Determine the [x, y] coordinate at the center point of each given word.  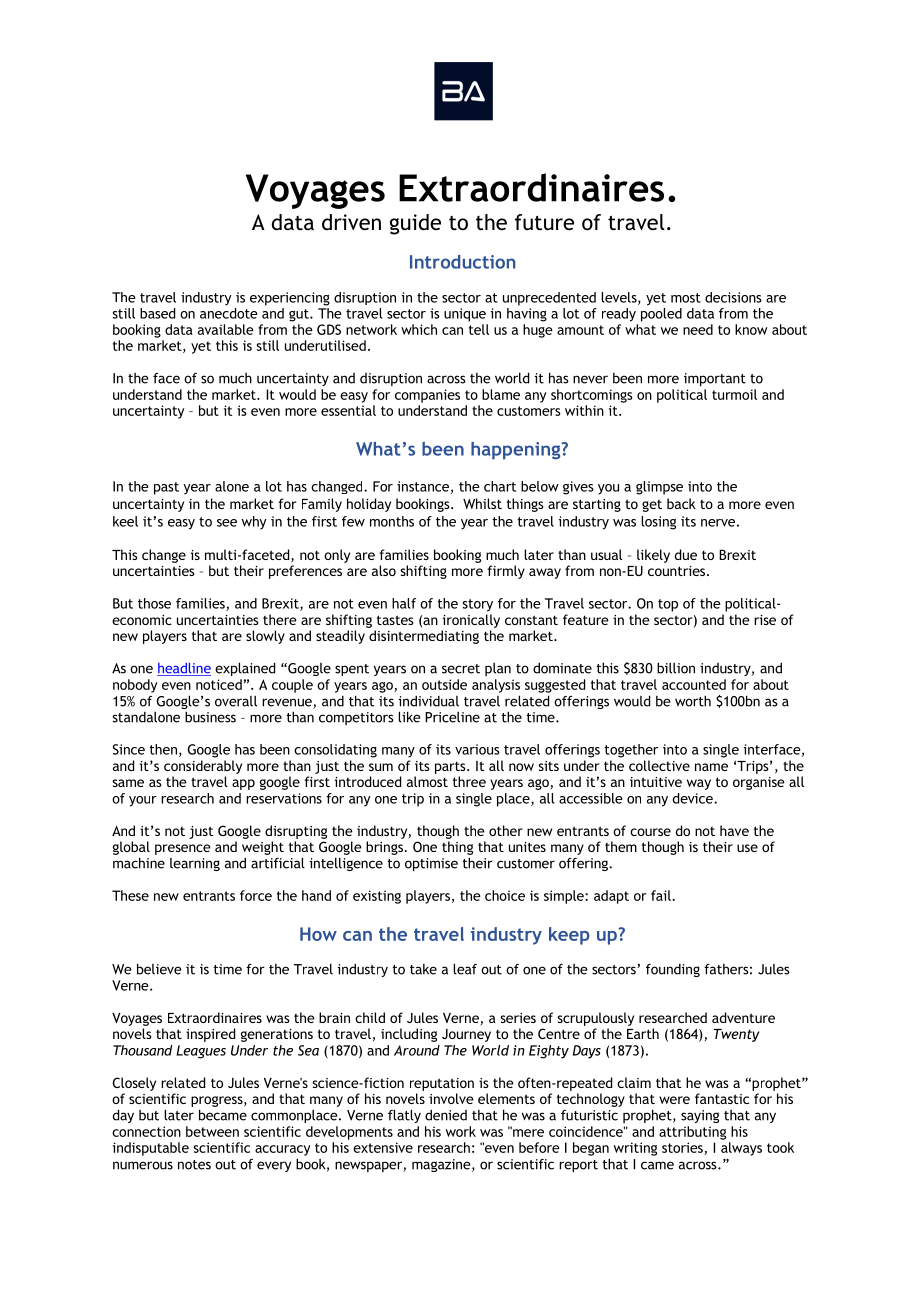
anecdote [229, 313]
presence [183, 849]
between [212, 1131]
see [227, 523]
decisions [733, 297]
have [734, 830]
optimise [431, 864]
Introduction [462, 262]
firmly [506, 572]
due [685, 554]
